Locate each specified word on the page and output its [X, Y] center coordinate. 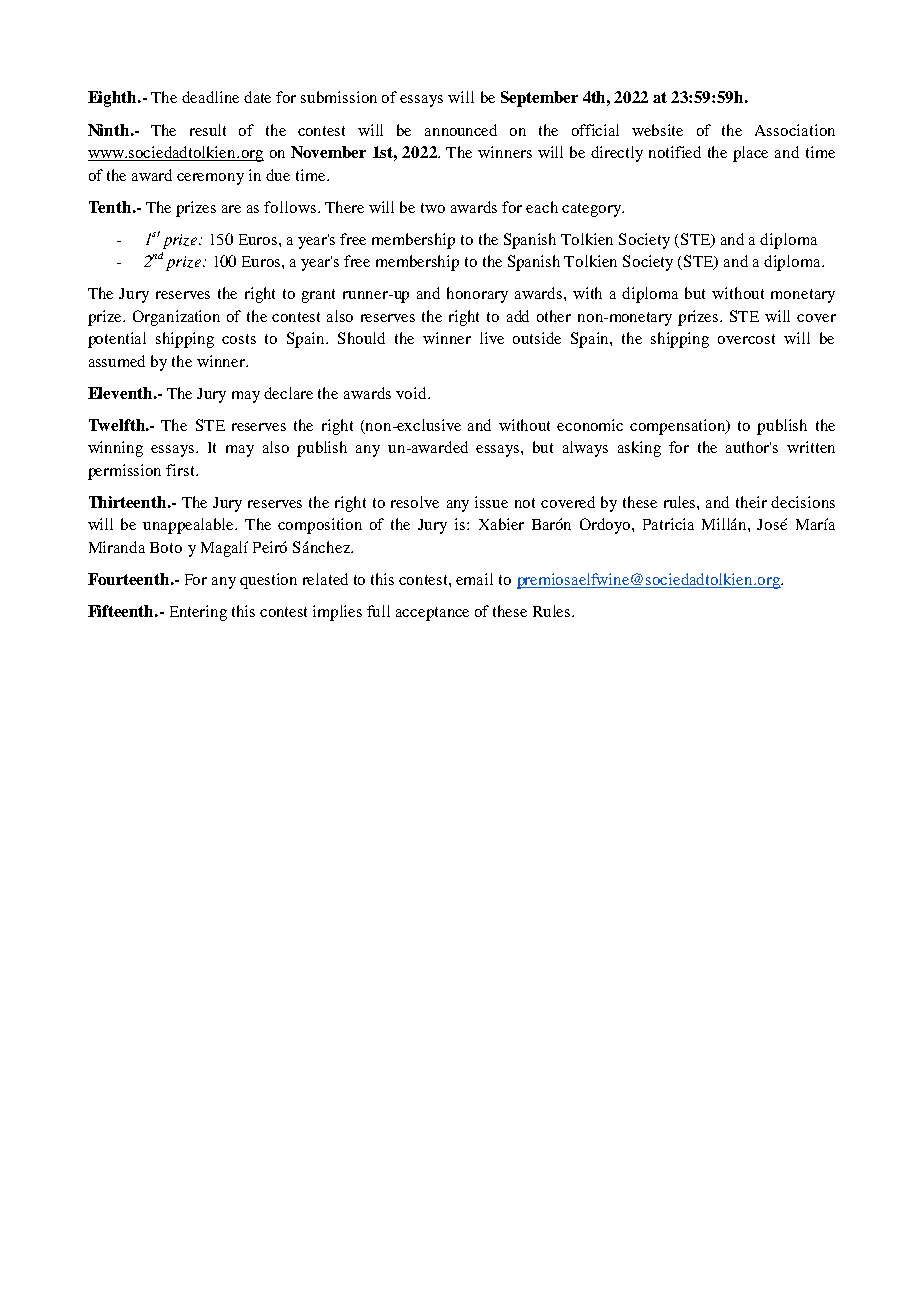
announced [461, 130]
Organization [176, 318]
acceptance [432, 614]
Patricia [668, 524]
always [585, 449]
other [554, 316]
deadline [210, 97]
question [268, 581]
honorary [477, 295]
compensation [679, 427]
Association [795, 130]
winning [115, 449]
